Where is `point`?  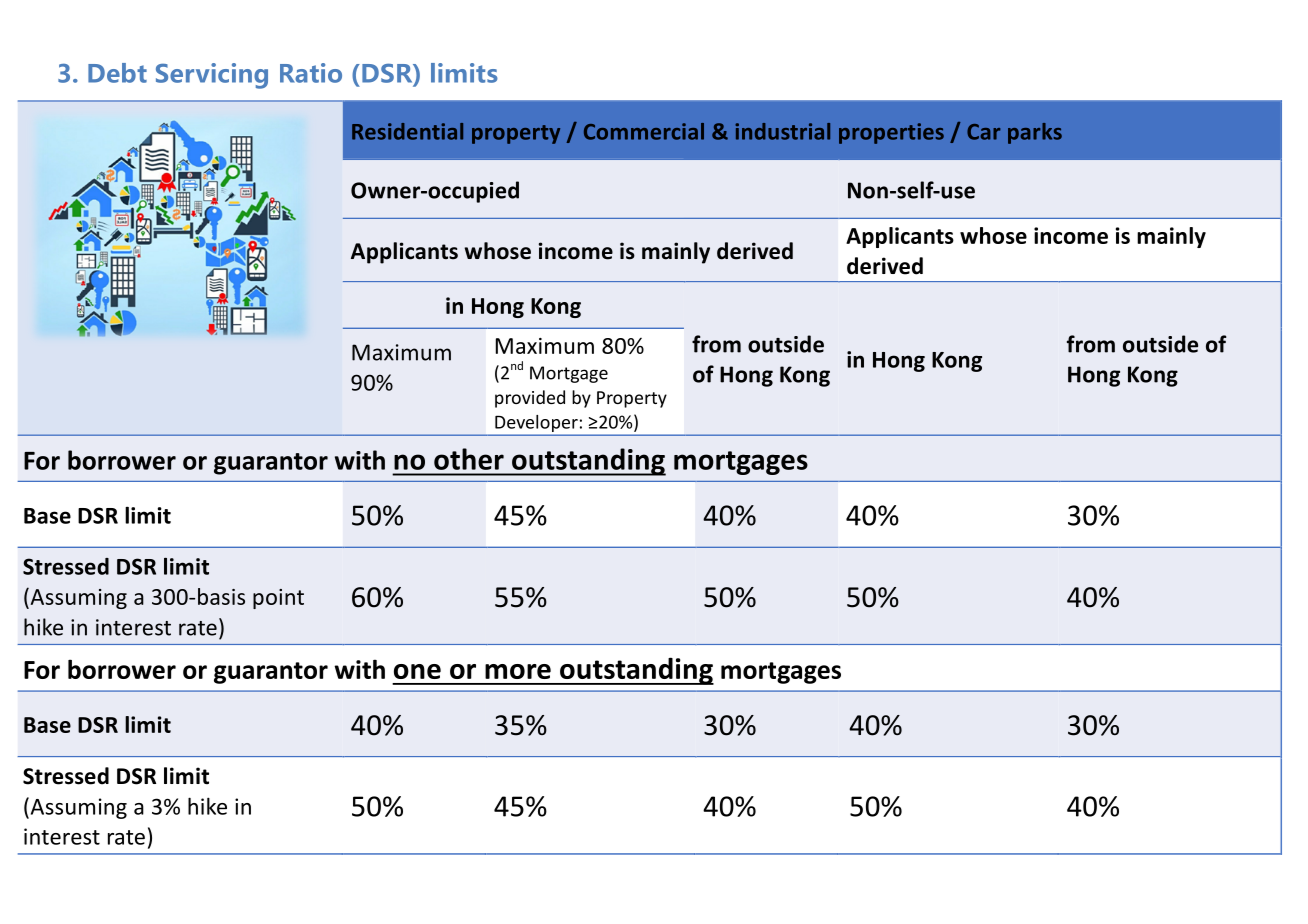
point is located at coordinates (278, 599).
